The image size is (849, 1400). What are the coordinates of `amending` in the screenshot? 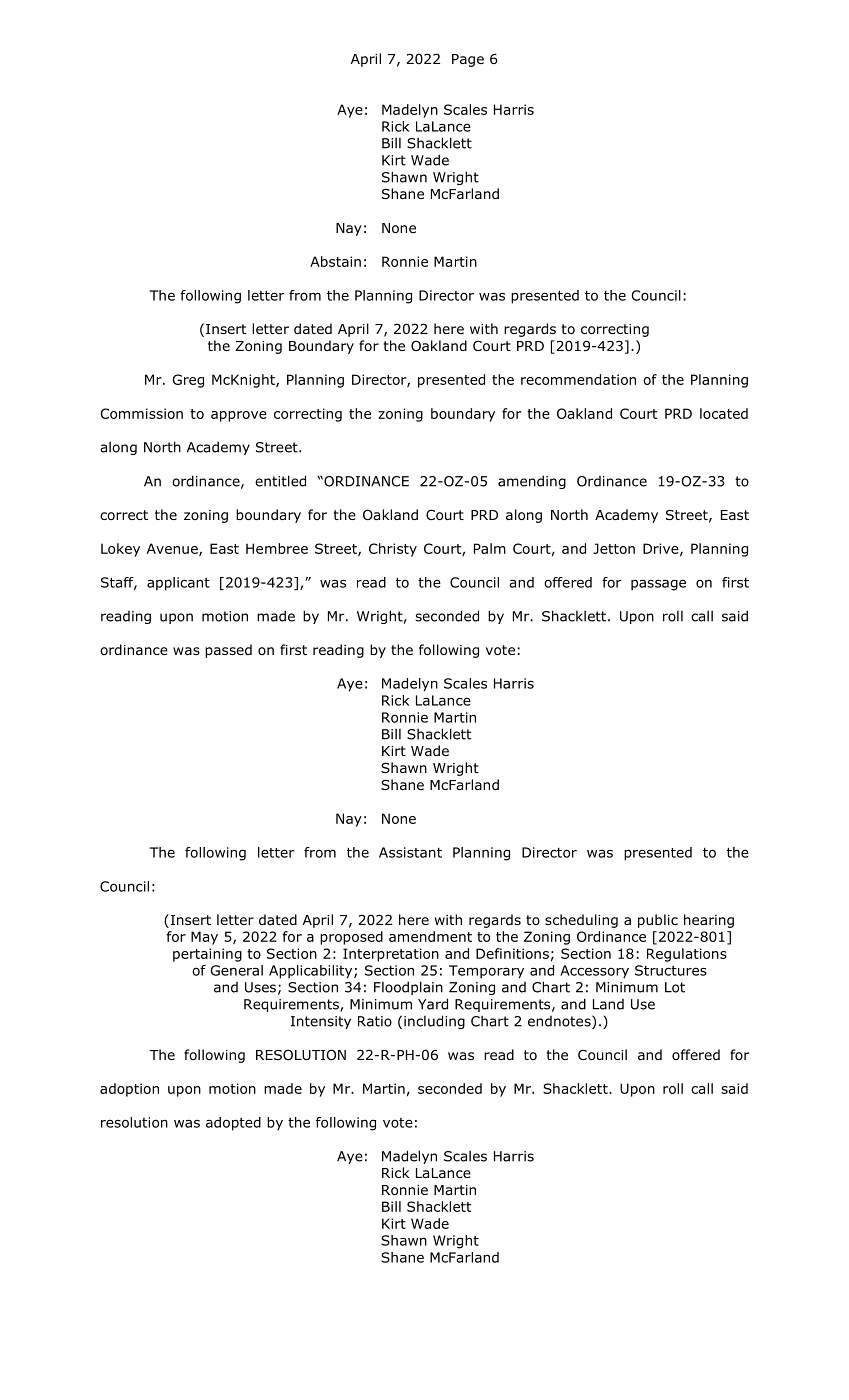 It's located at (532, 482).
